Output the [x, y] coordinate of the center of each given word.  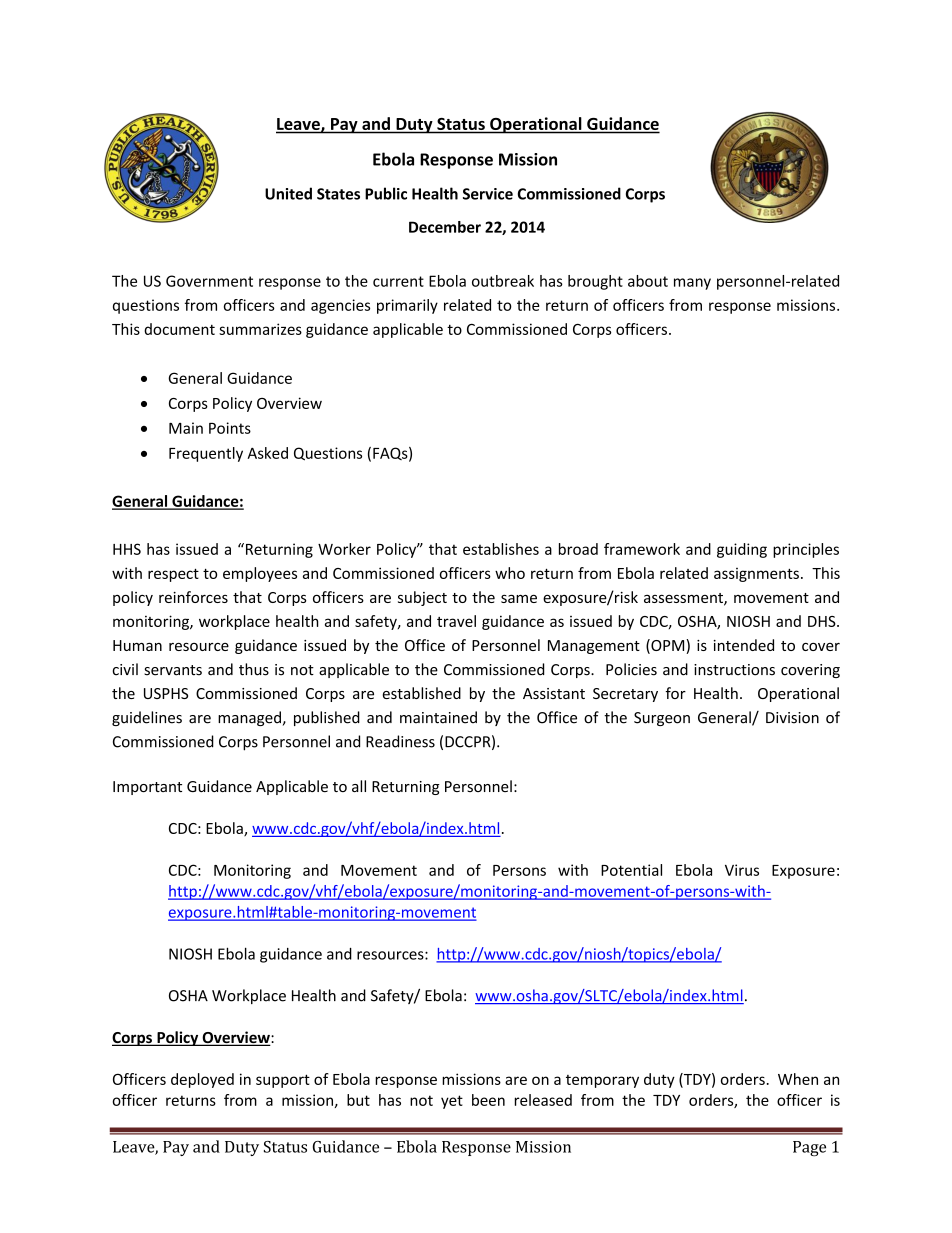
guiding [742, 550]
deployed [202, 1080]
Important [147, 788]
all [359, 786]
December [445, 227]
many [692, 284]
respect [173, 575]
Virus [742, 870]
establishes [501, 549]
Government [209, 281]
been [488, 1100]
